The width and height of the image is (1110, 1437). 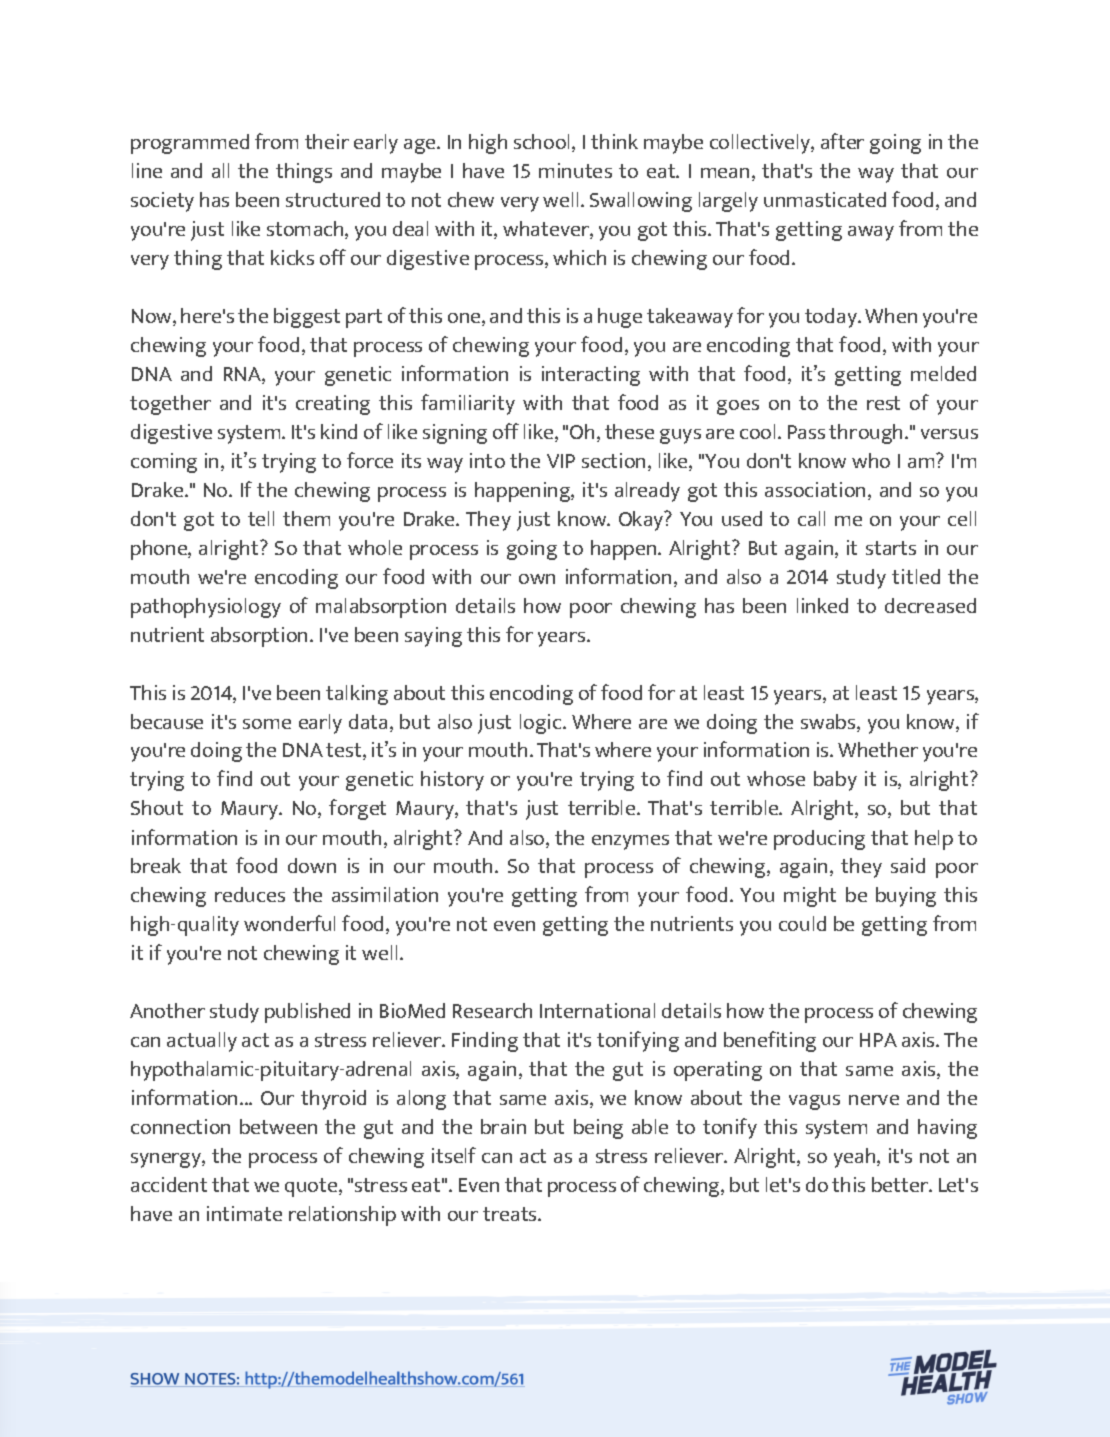 What do you see at coordinates (244, 1213) in the image?
I see `intimate` at bounding box center [244, 1213].
